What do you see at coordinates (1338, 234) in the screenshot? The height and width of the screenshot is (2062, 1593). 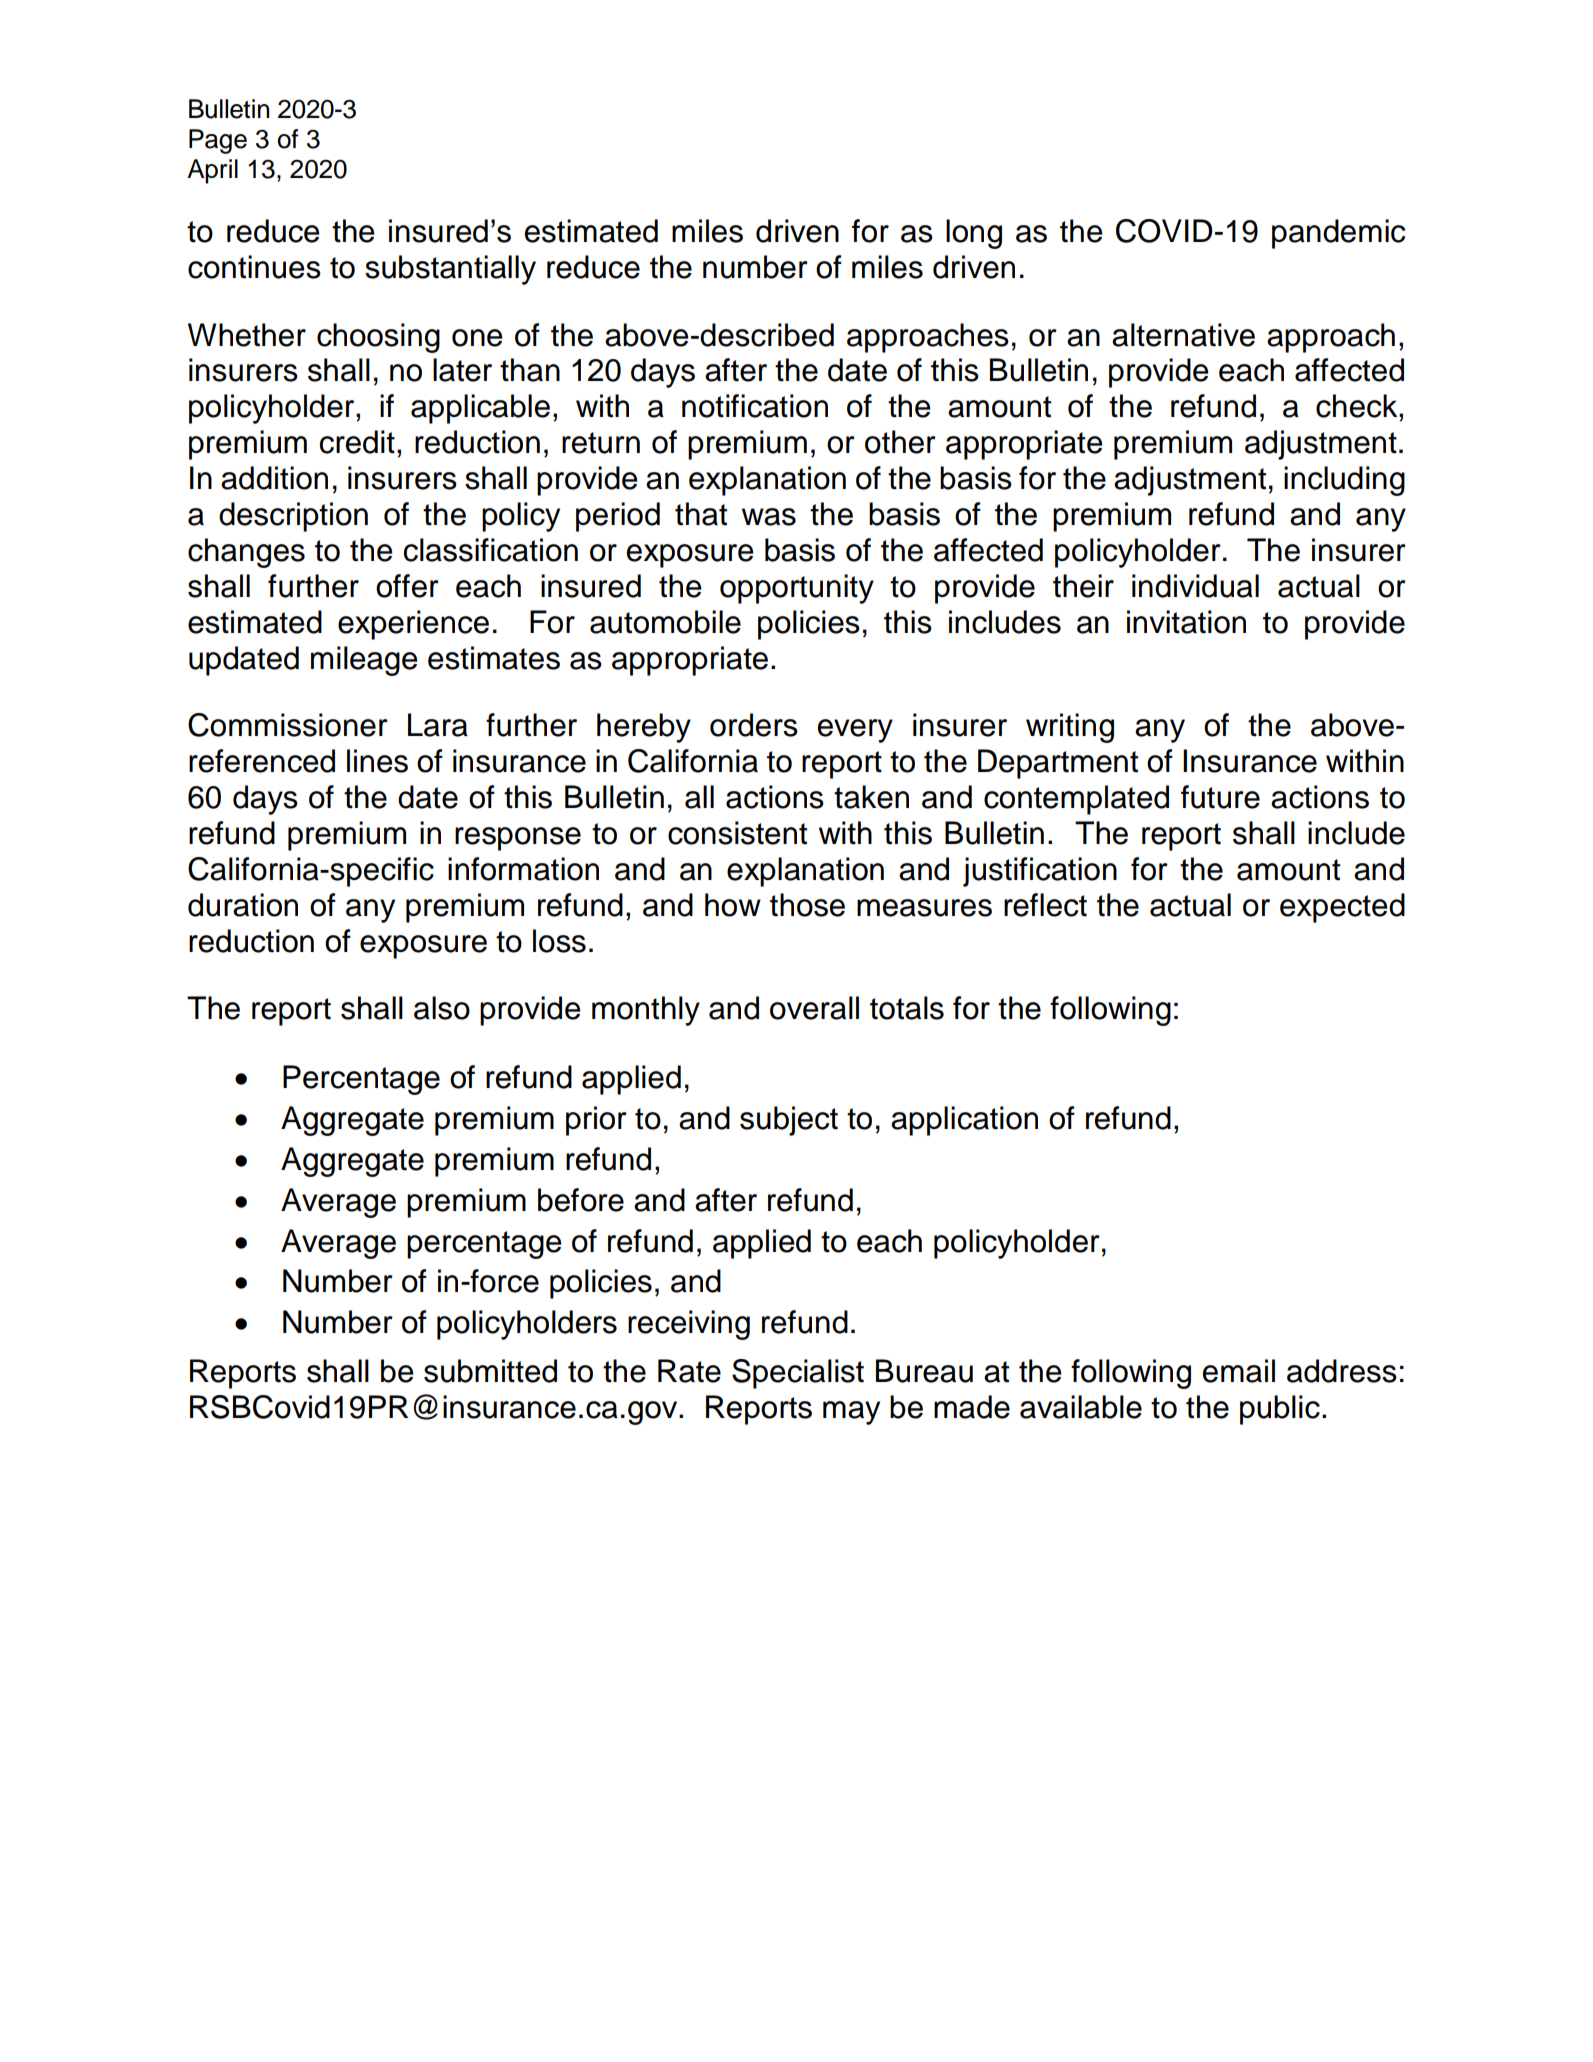 I see `pandemic` at bounding box center [1338, 234].
